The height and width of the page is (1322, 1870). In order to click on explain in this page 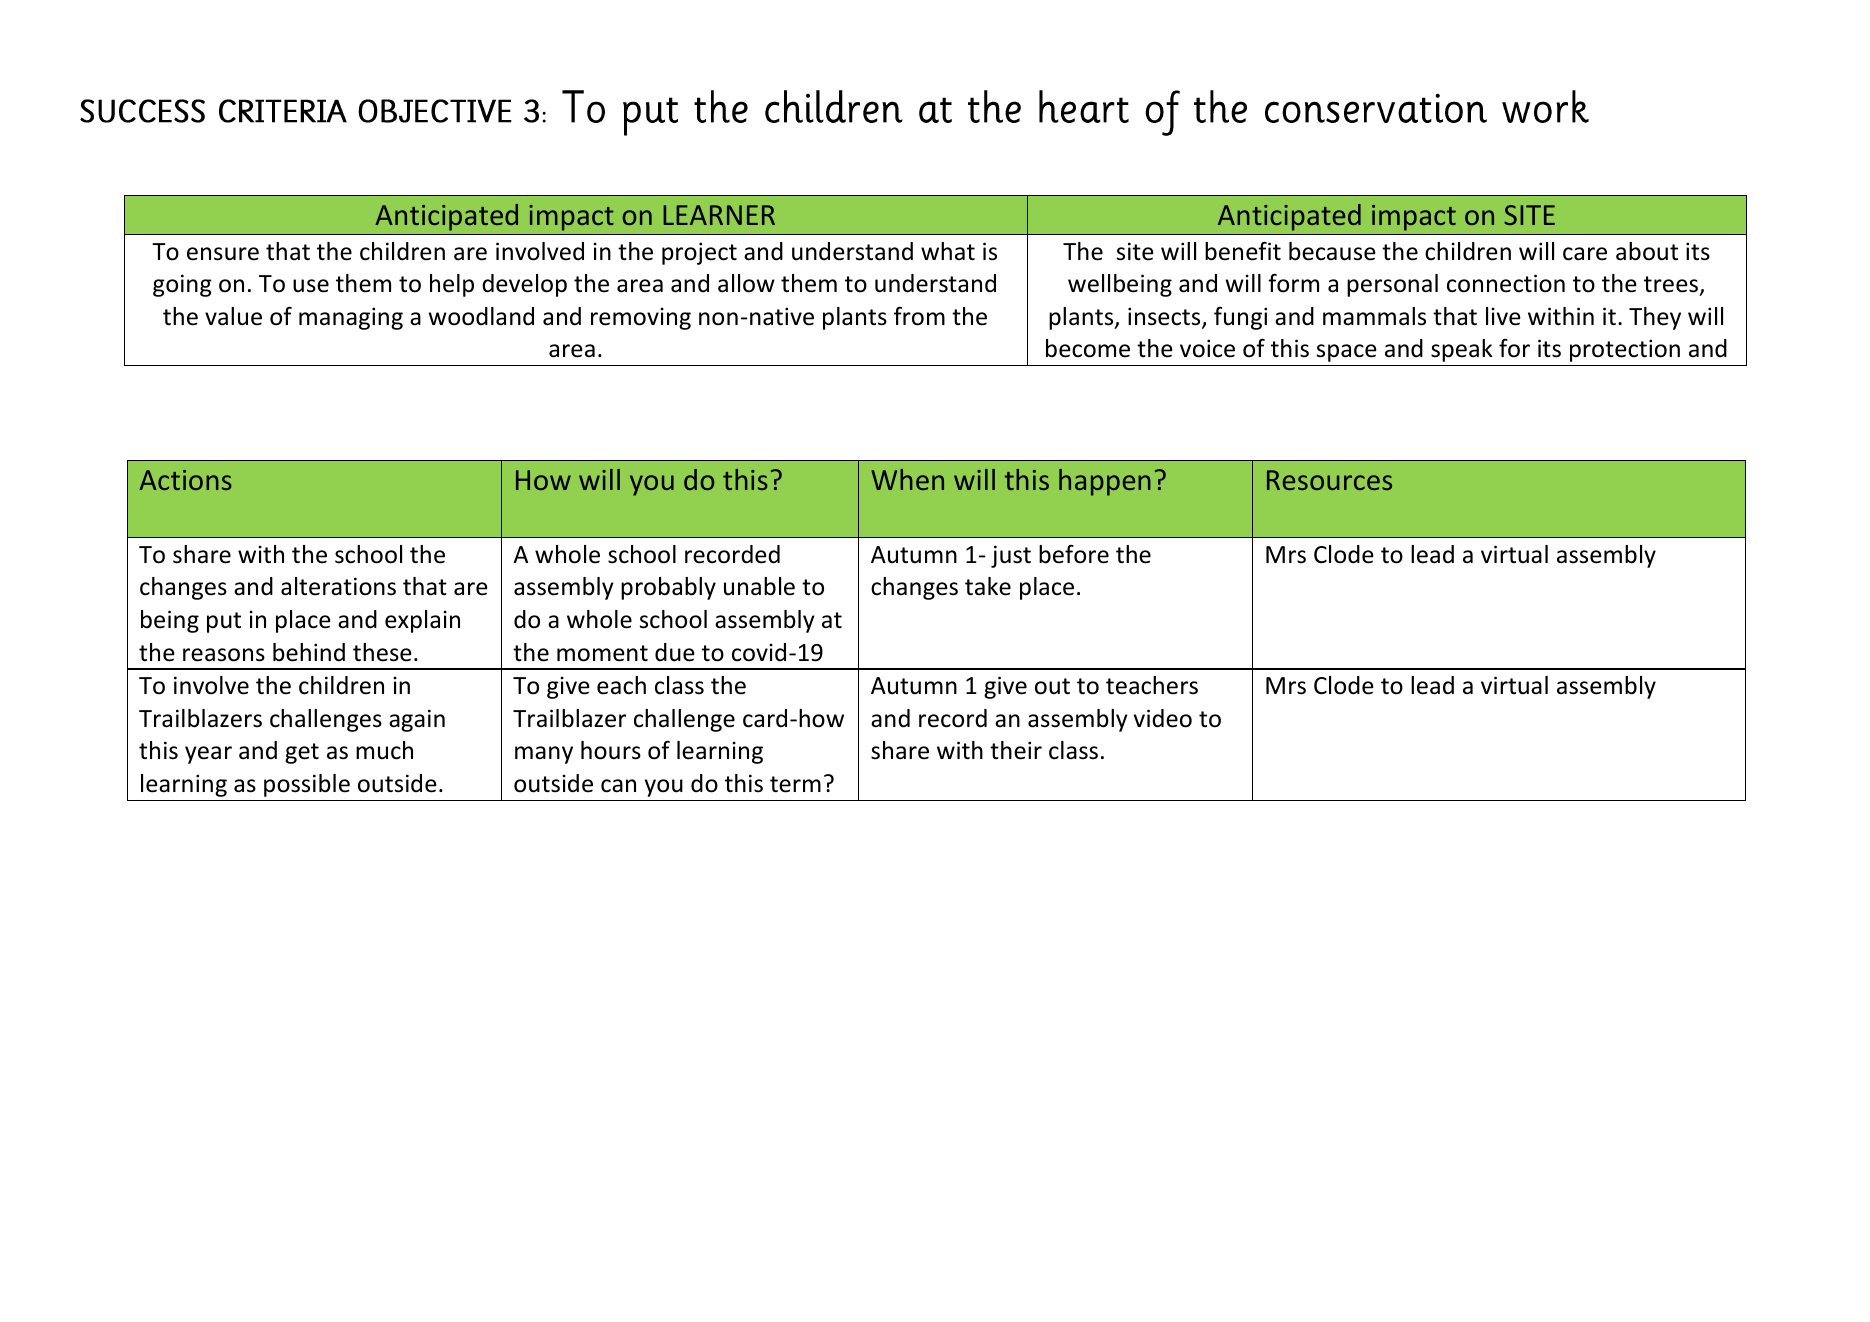, I will do `click(422, 621)`.
